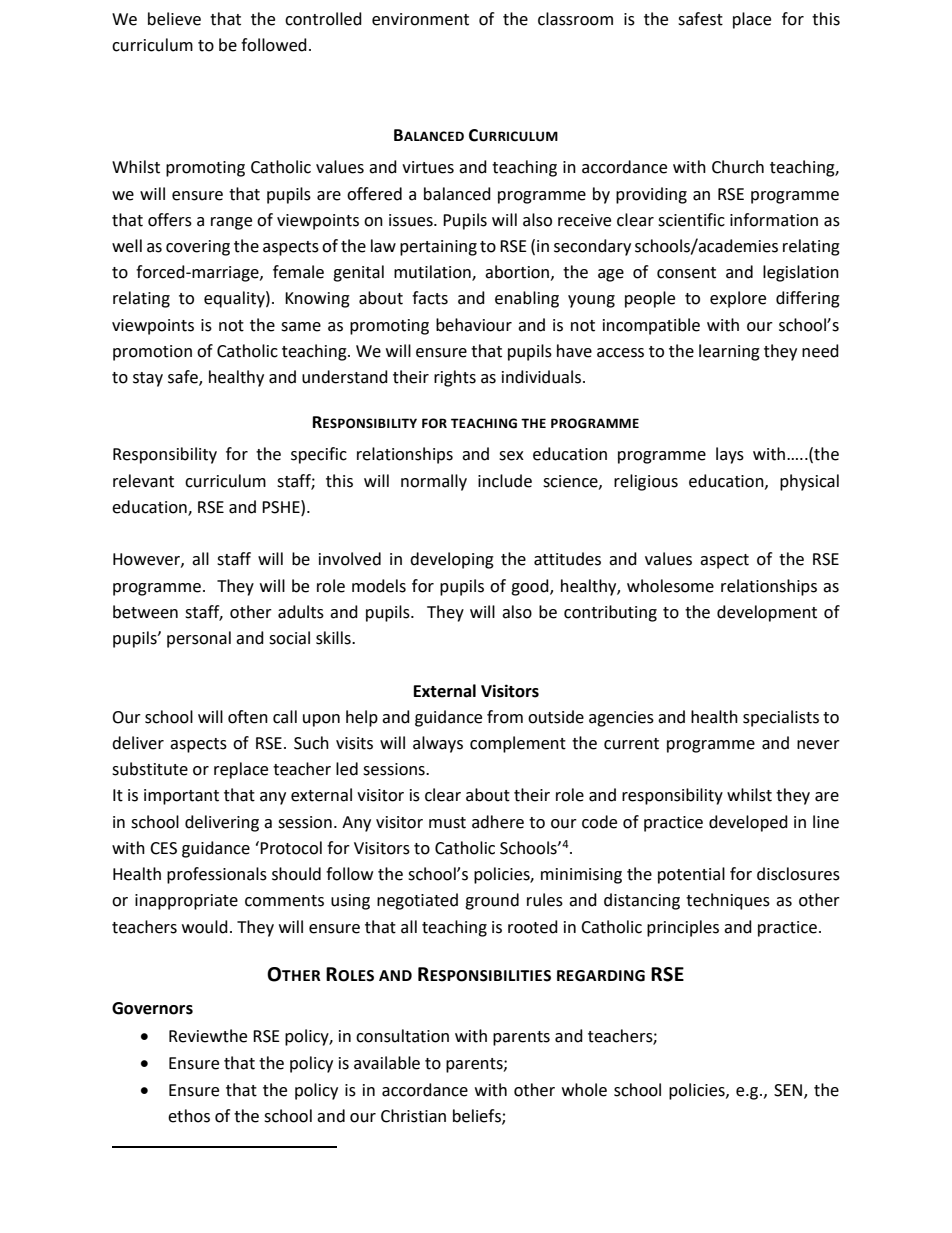 Image resolution: width=952 pixels, height=1233 pixels. What do you see at coordinates (413, 1116) in the page?
I see `Christian` at bounding box center [413, 1116].
